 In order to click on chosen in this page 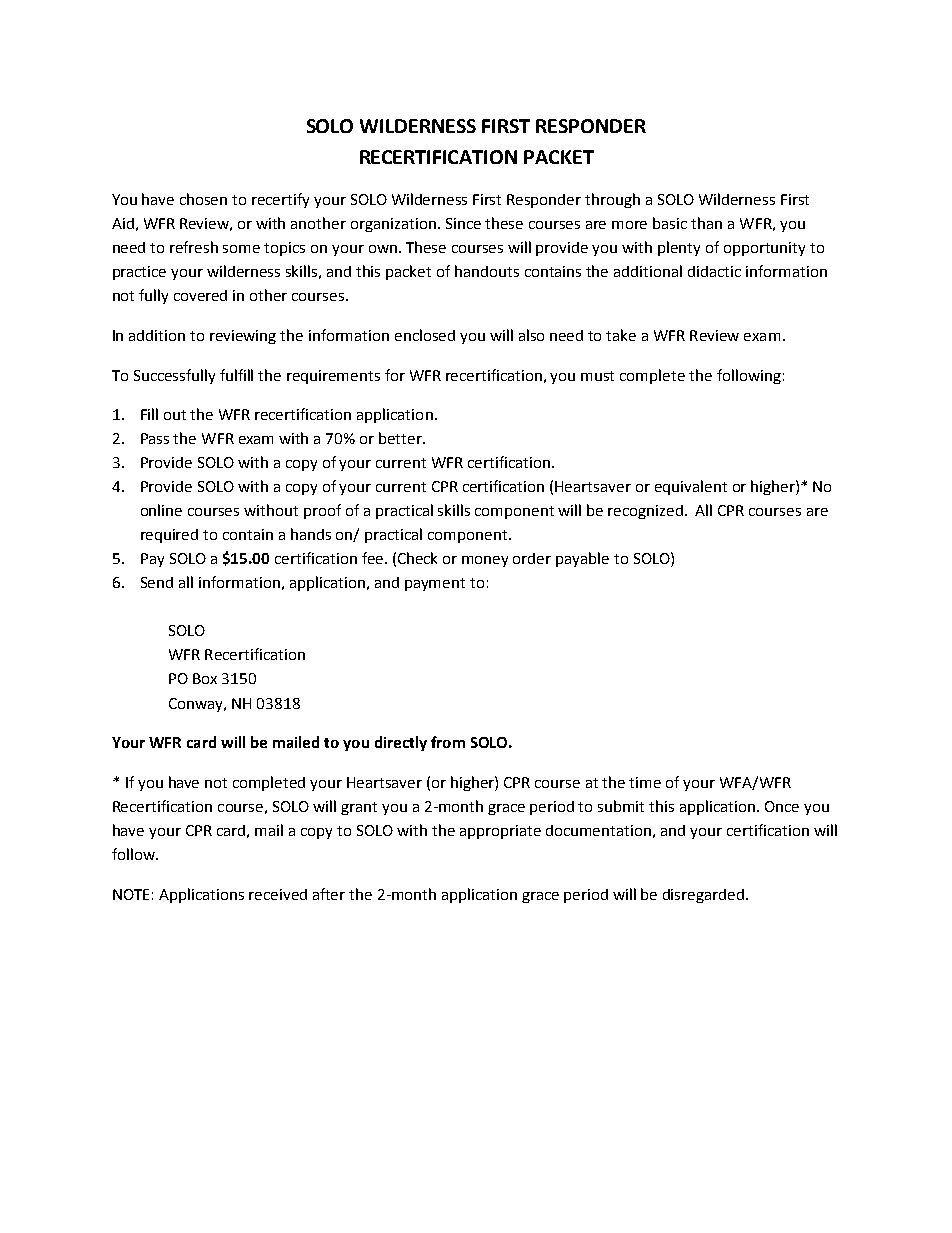, I will do `click(203, 199)`.
